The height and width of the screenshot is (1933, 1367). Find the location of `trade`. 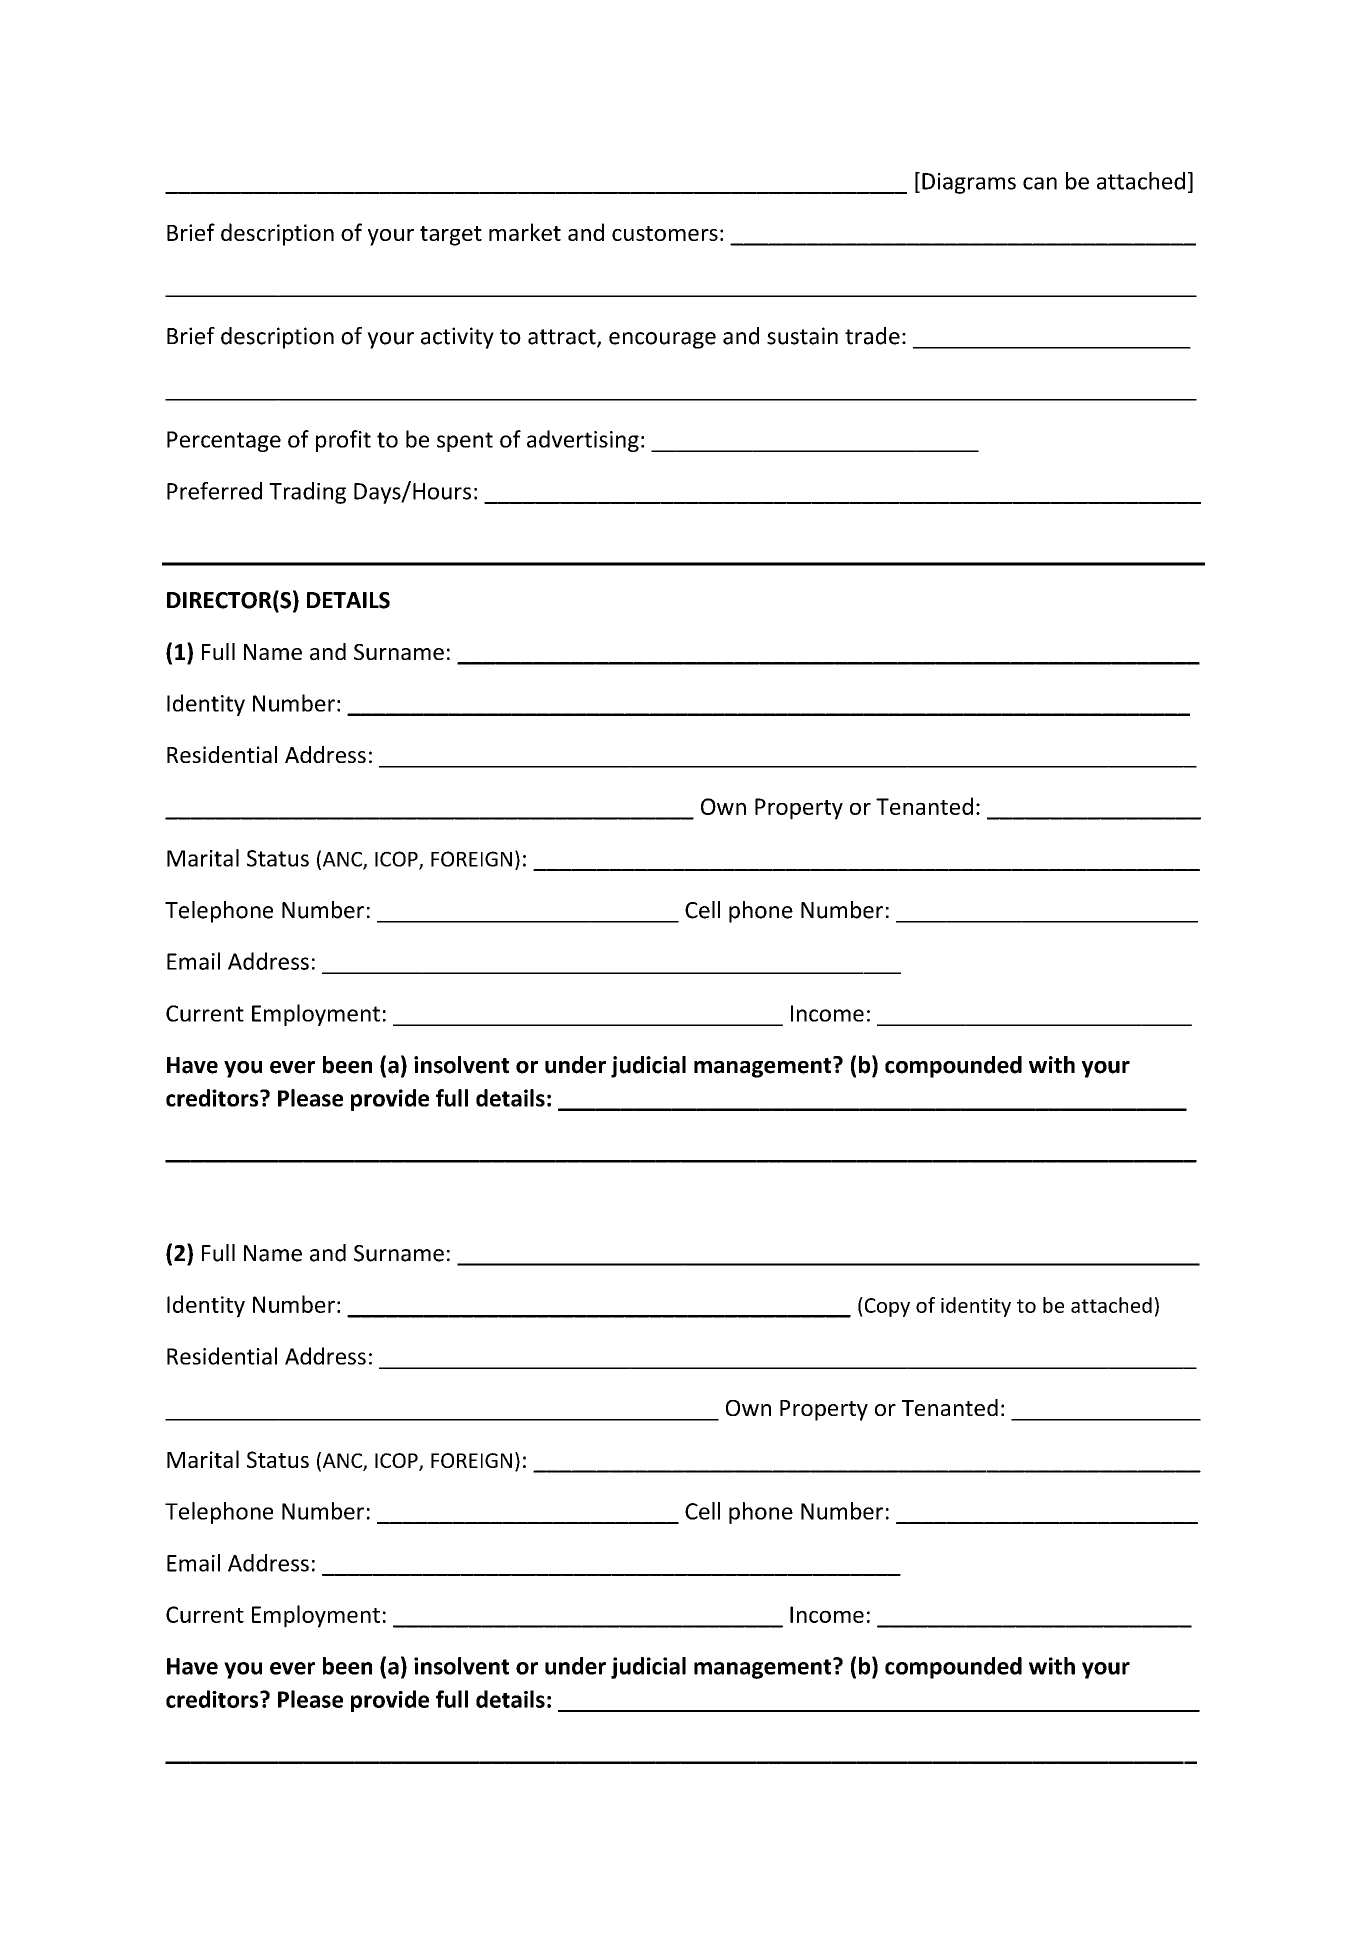

trade is located at coordinates (872, 336).
